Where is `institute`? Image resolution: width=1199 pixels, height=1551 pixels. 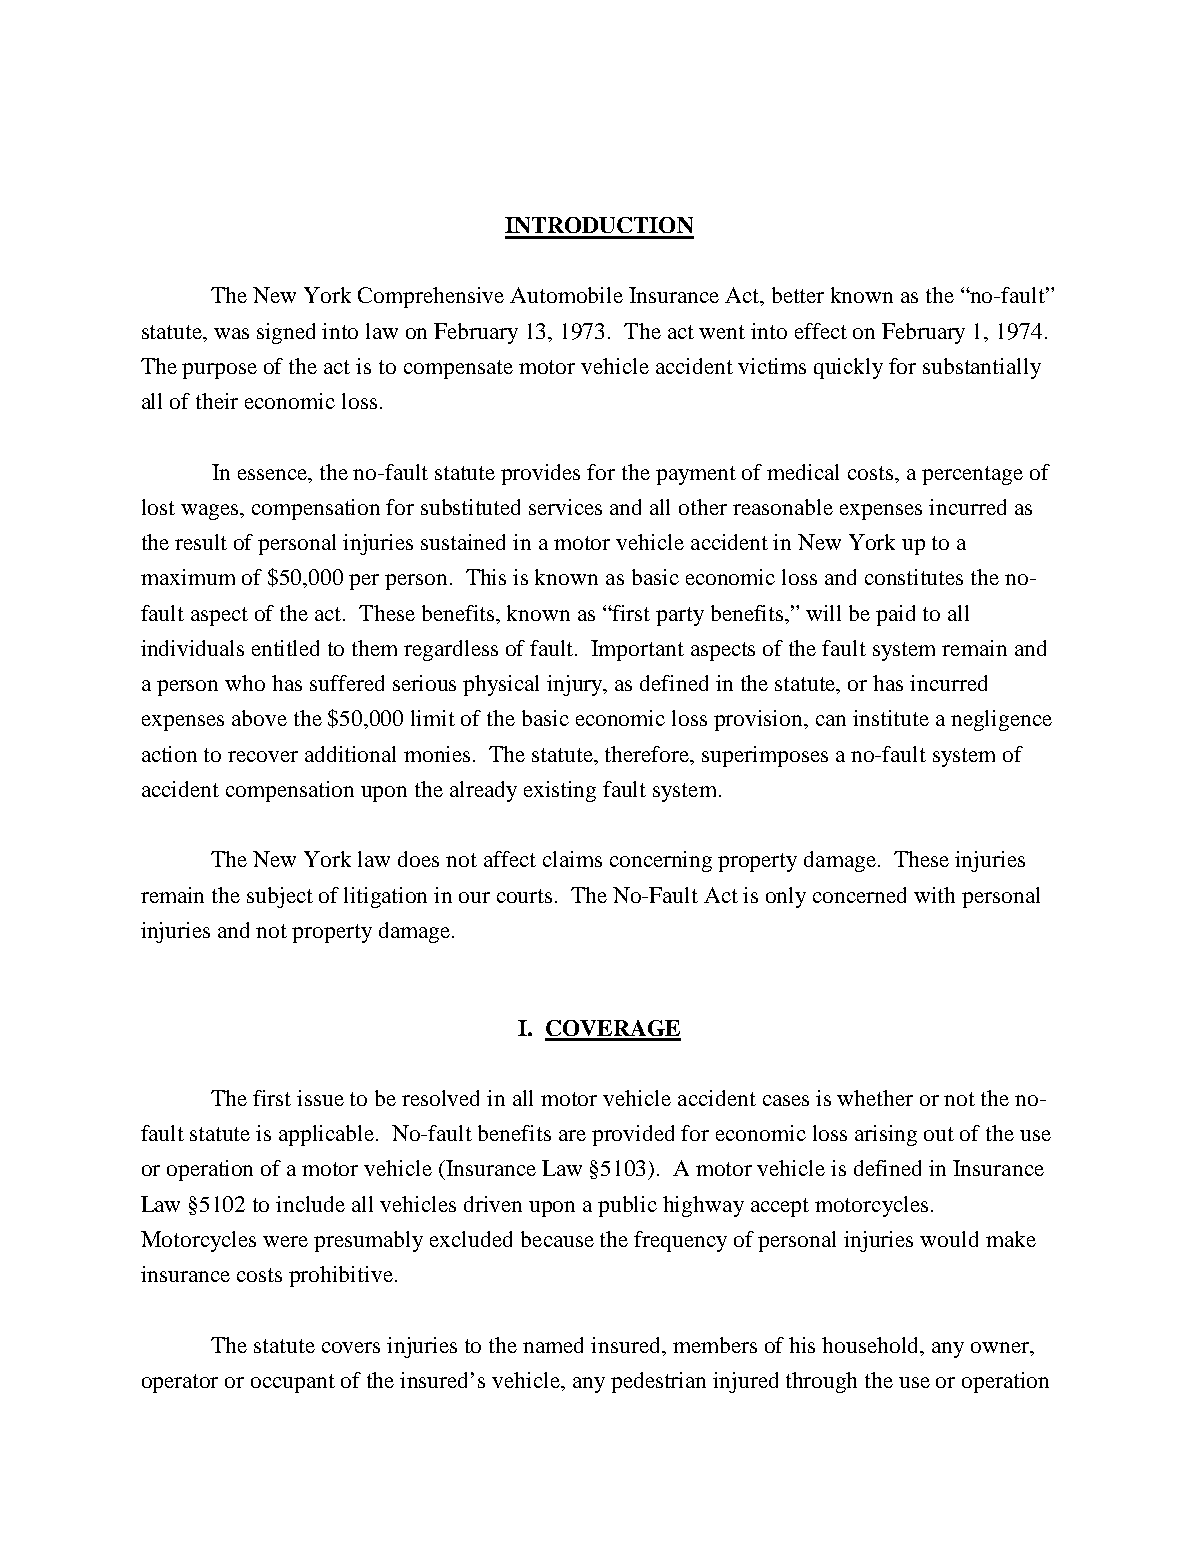 institute is located at coordinates (891, 718).
